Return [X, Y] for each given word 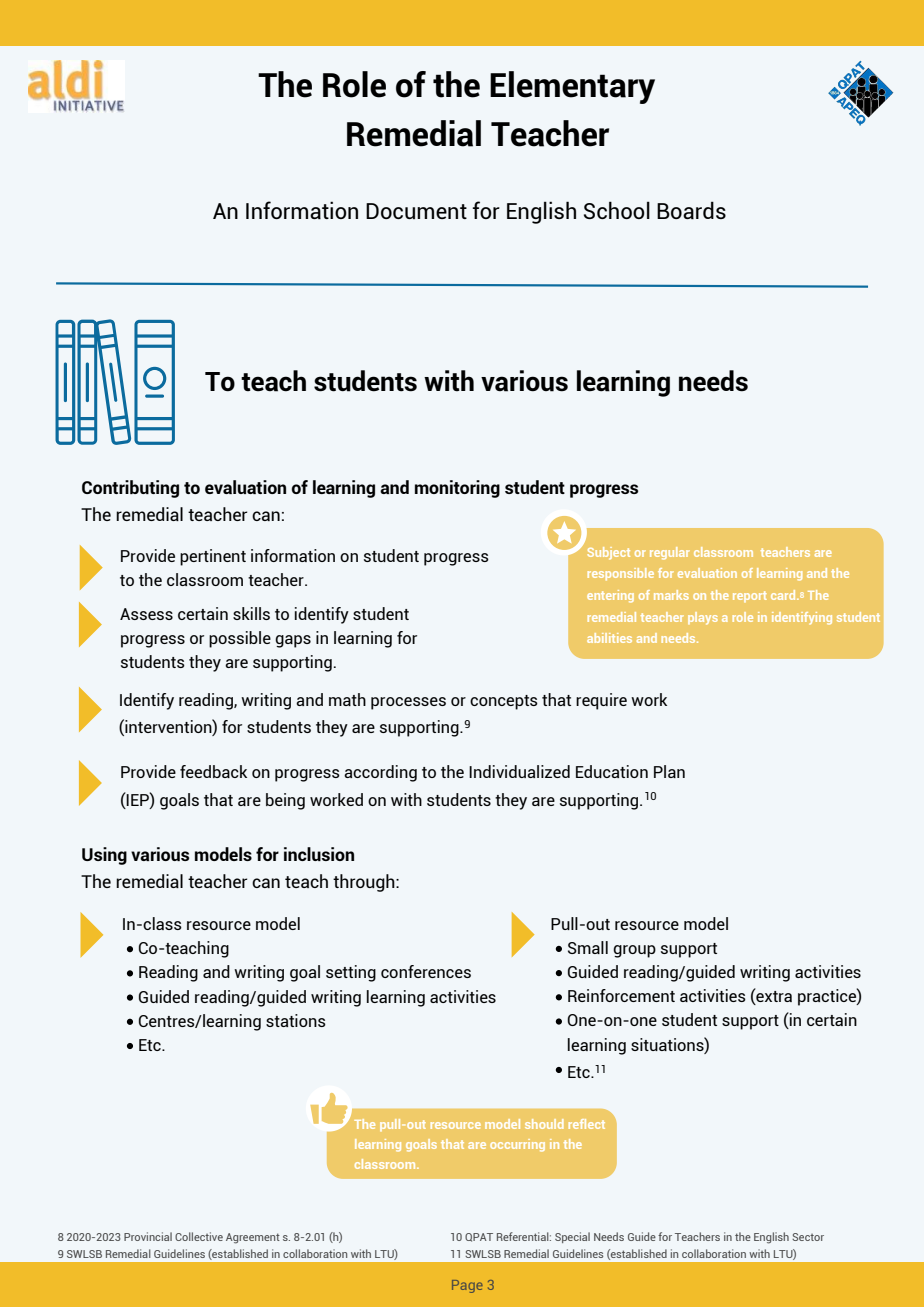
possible [240, 639]
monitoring [457, 489]
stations [296, 1020]
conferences [426, 971]
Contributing [130, 489]
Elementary [572, 87]
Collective [199, 1236]
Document [416, 211]
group [634, 951]
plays [703, 618]
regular [670, 553]
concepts [504, 702]
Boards [691, 210]
